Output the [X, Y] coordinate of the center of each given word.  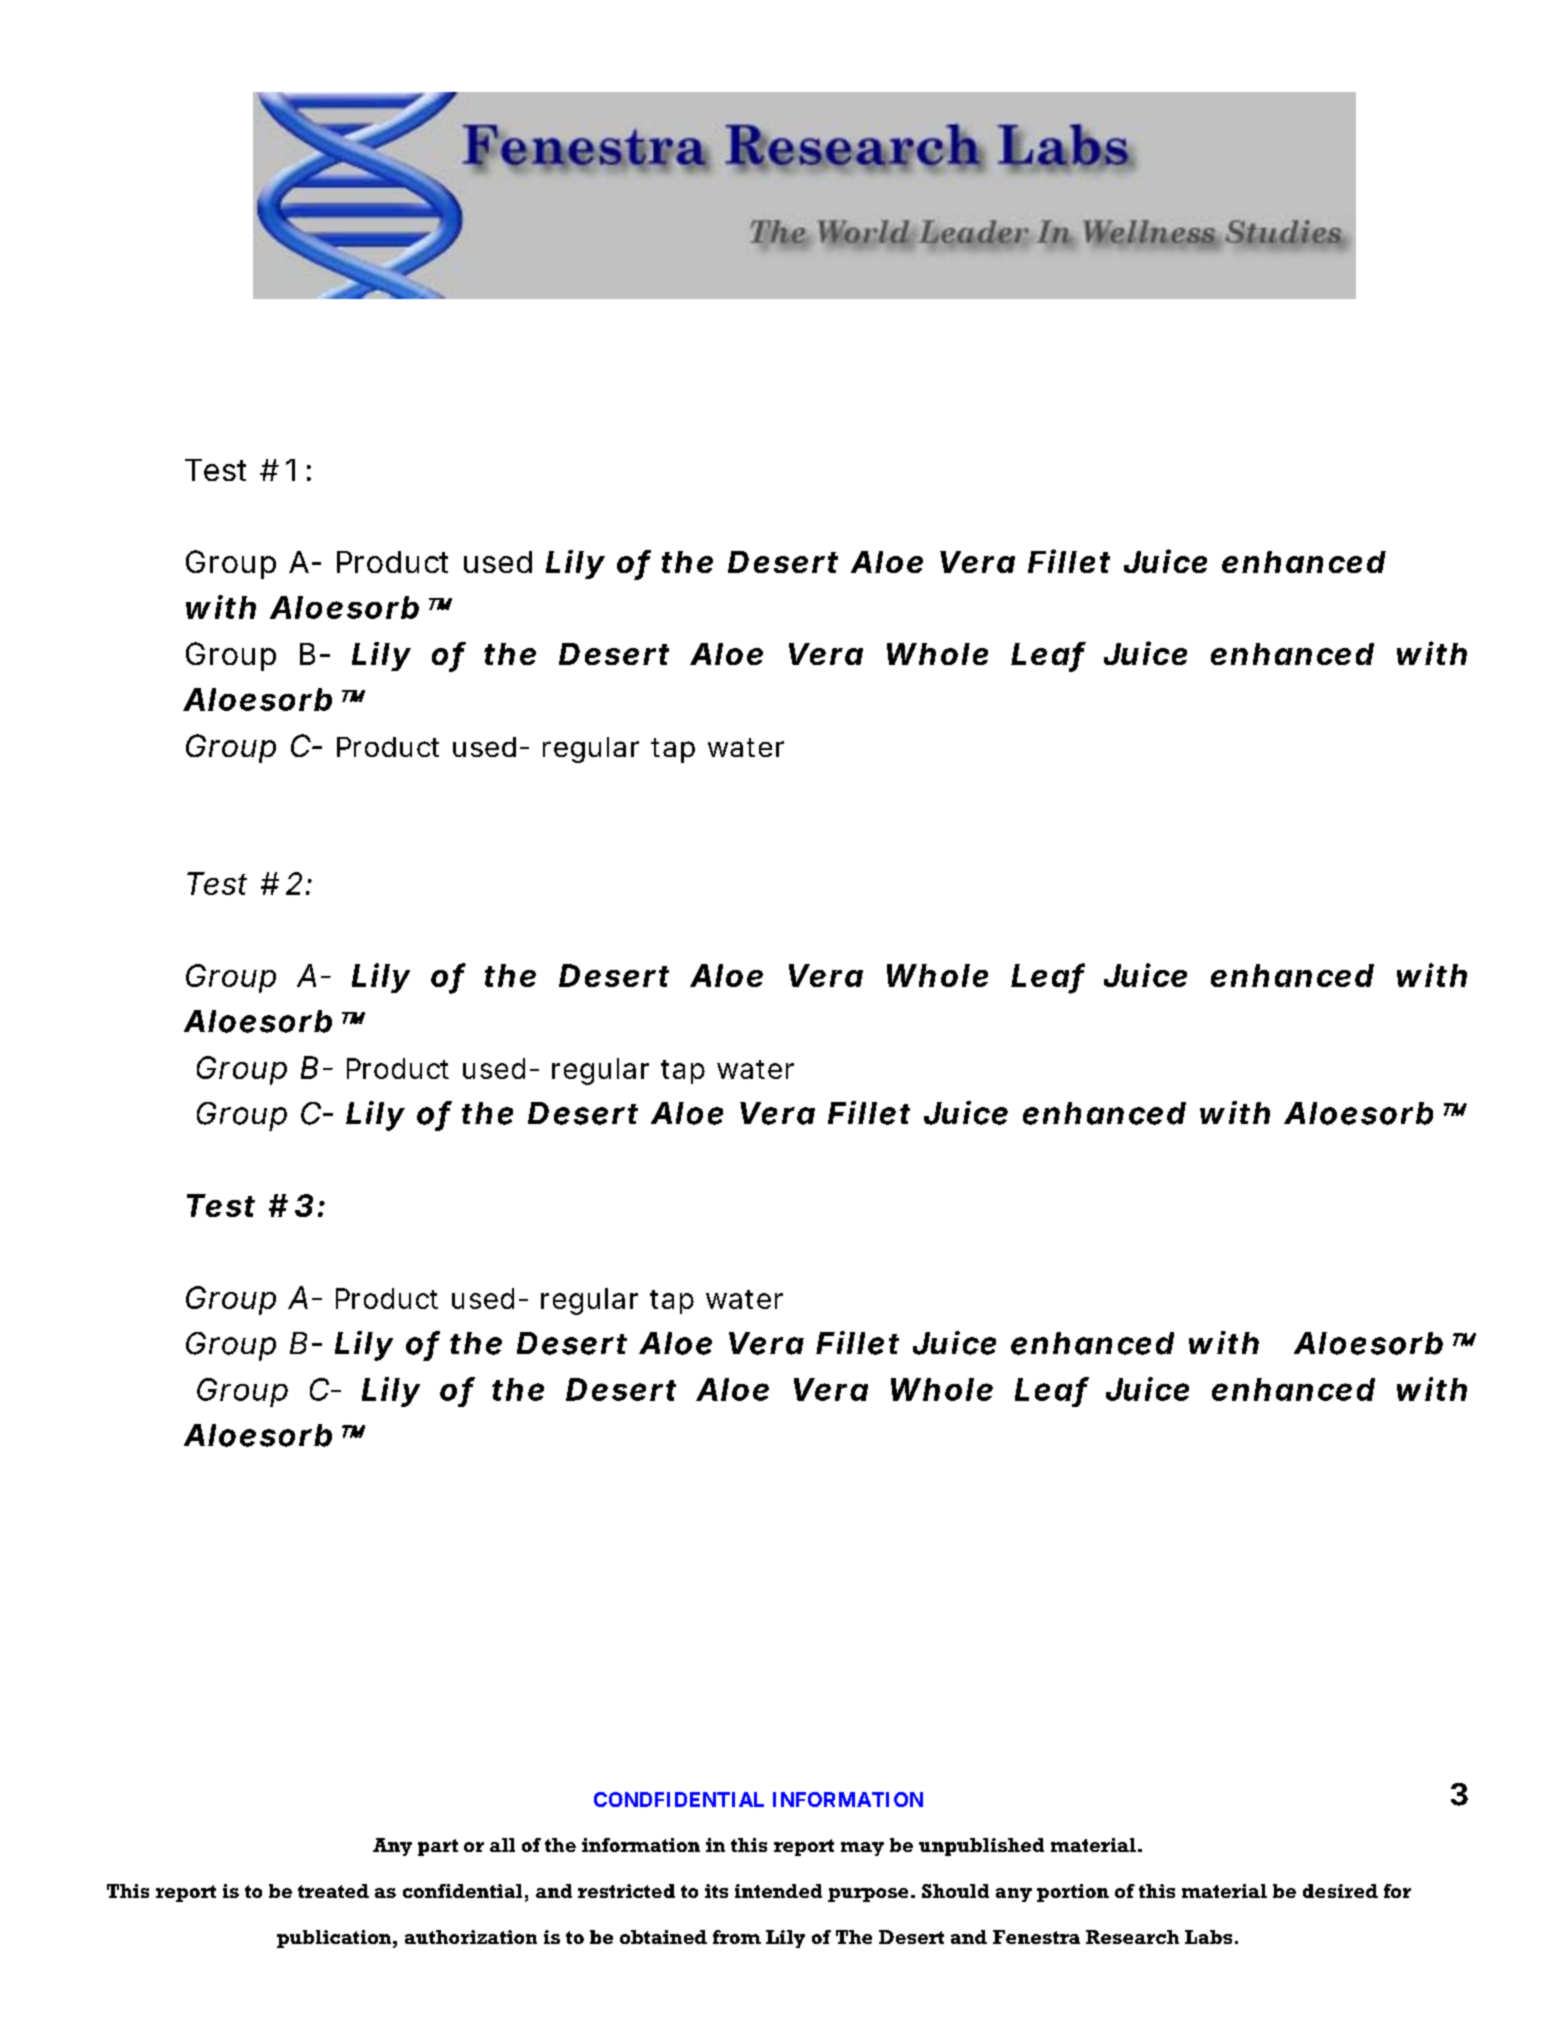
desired [1340, 1891]
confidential [462, 1891]
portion [1073, 1893]
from [737, 1937]
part [438, 1847]
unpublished [981, 1847]
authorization [471, 1937]
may [862, 1849]
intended [778, 1891]
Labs [1208, 1937]
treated [333, 1891]
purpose [868, 1895]
